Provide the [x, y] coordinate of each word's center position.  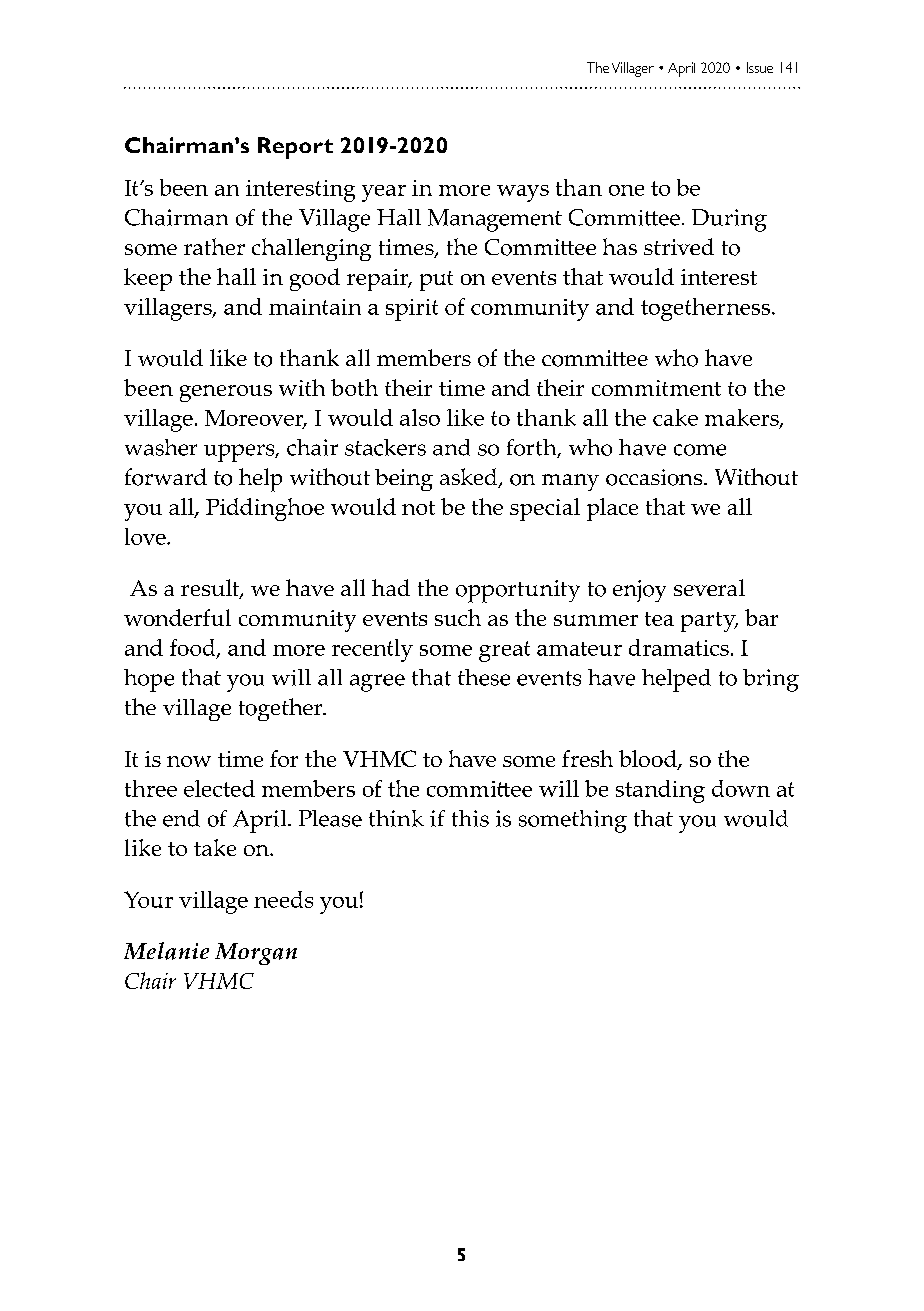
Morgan [256, 954]
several [709, 587]
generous [226, 393]
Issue [760, 67]
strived [679, 246]
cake [675, 417]
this [470, 818]
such [458, 617]
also [420, 417]
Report [295, 148]
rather [214, 246]
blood [649, 760]
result [211, 589]
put [436, 281]
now [189, 761]
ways [523, 193]
